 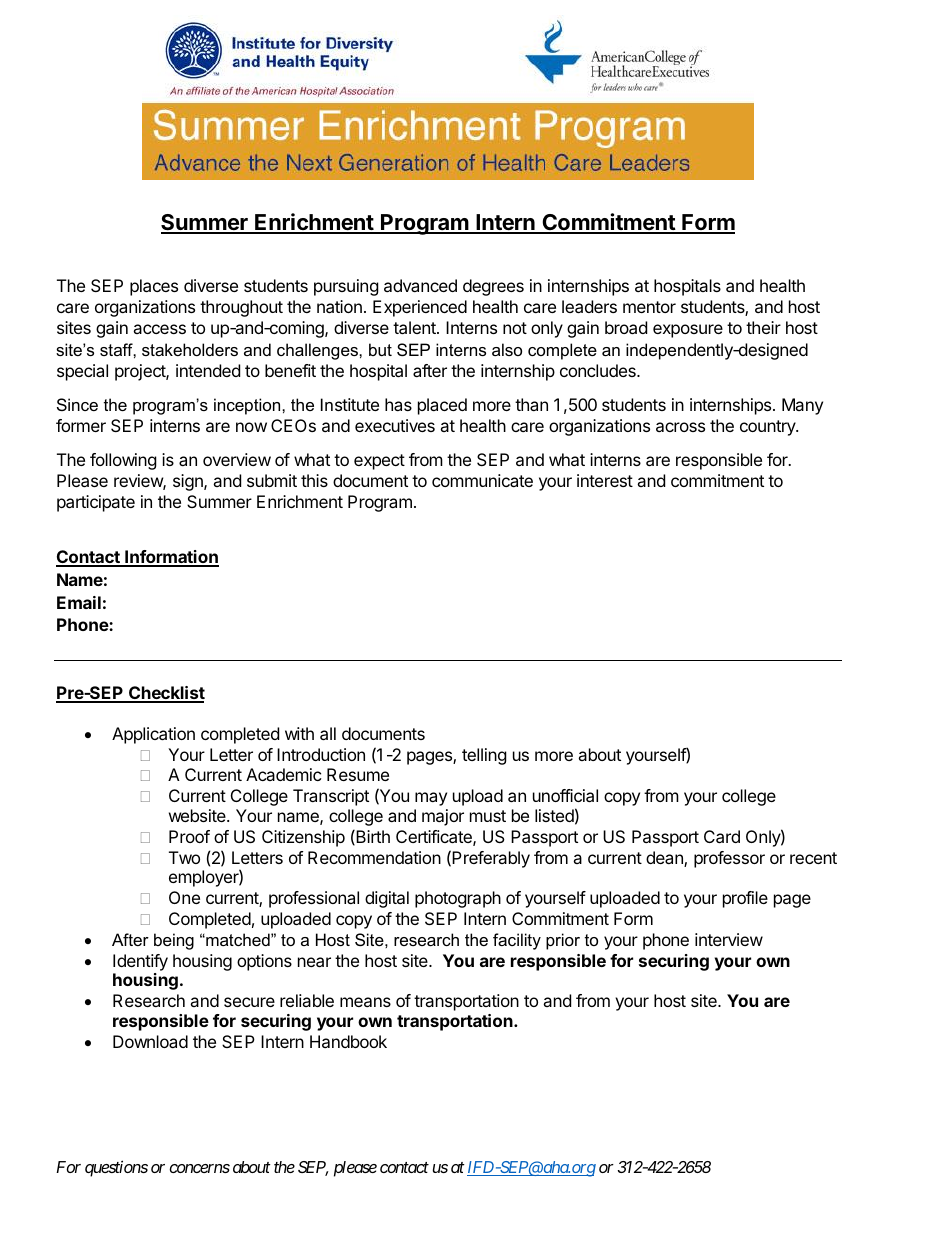 What do you see at coordinates (159, 329) in the page?
I see `access` at bounding box center [159, 329].
